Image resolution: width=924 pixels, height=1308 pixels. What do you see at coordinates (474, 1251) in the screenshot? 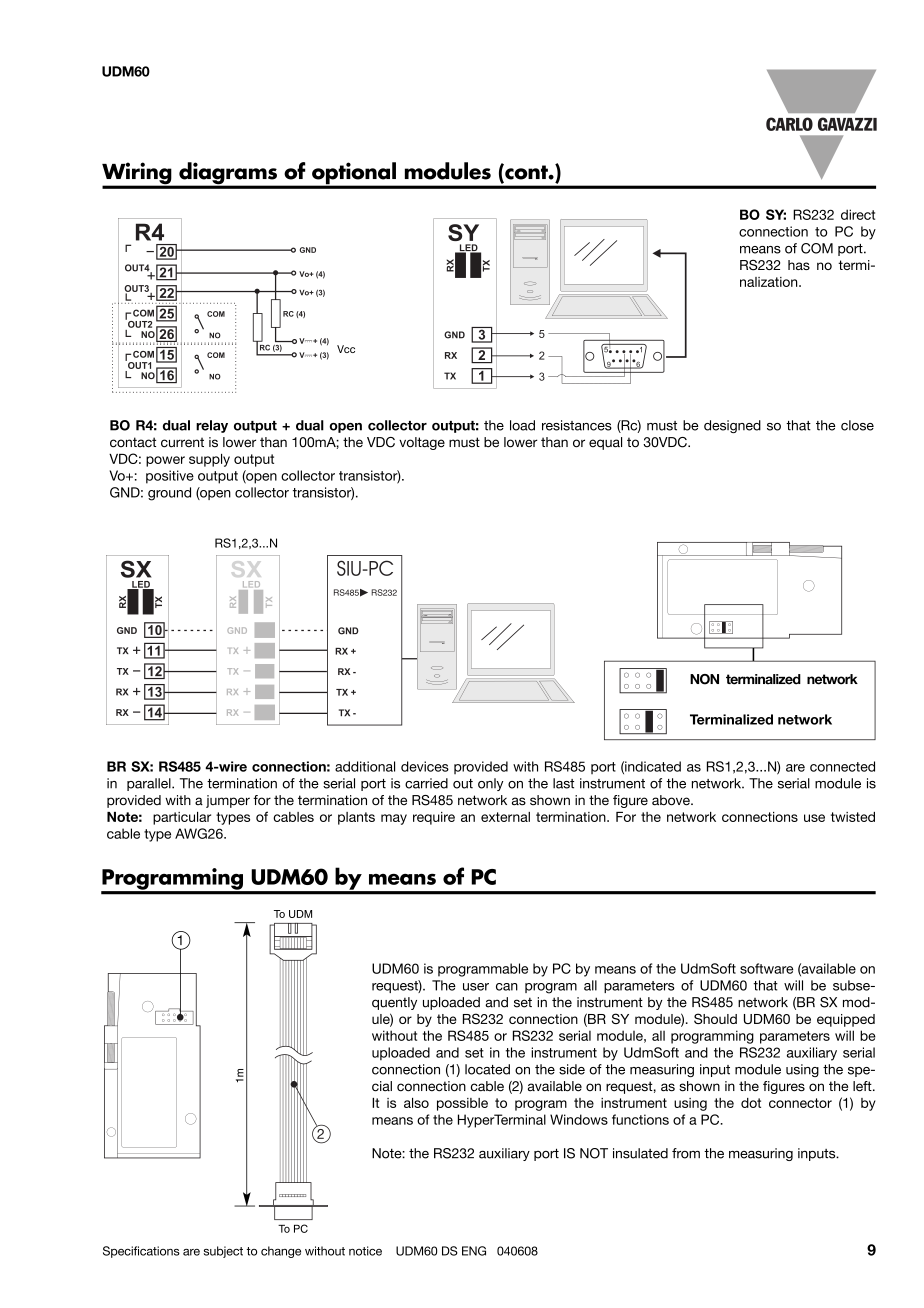
I see `ENG` at bounding box center [474, 1251].
